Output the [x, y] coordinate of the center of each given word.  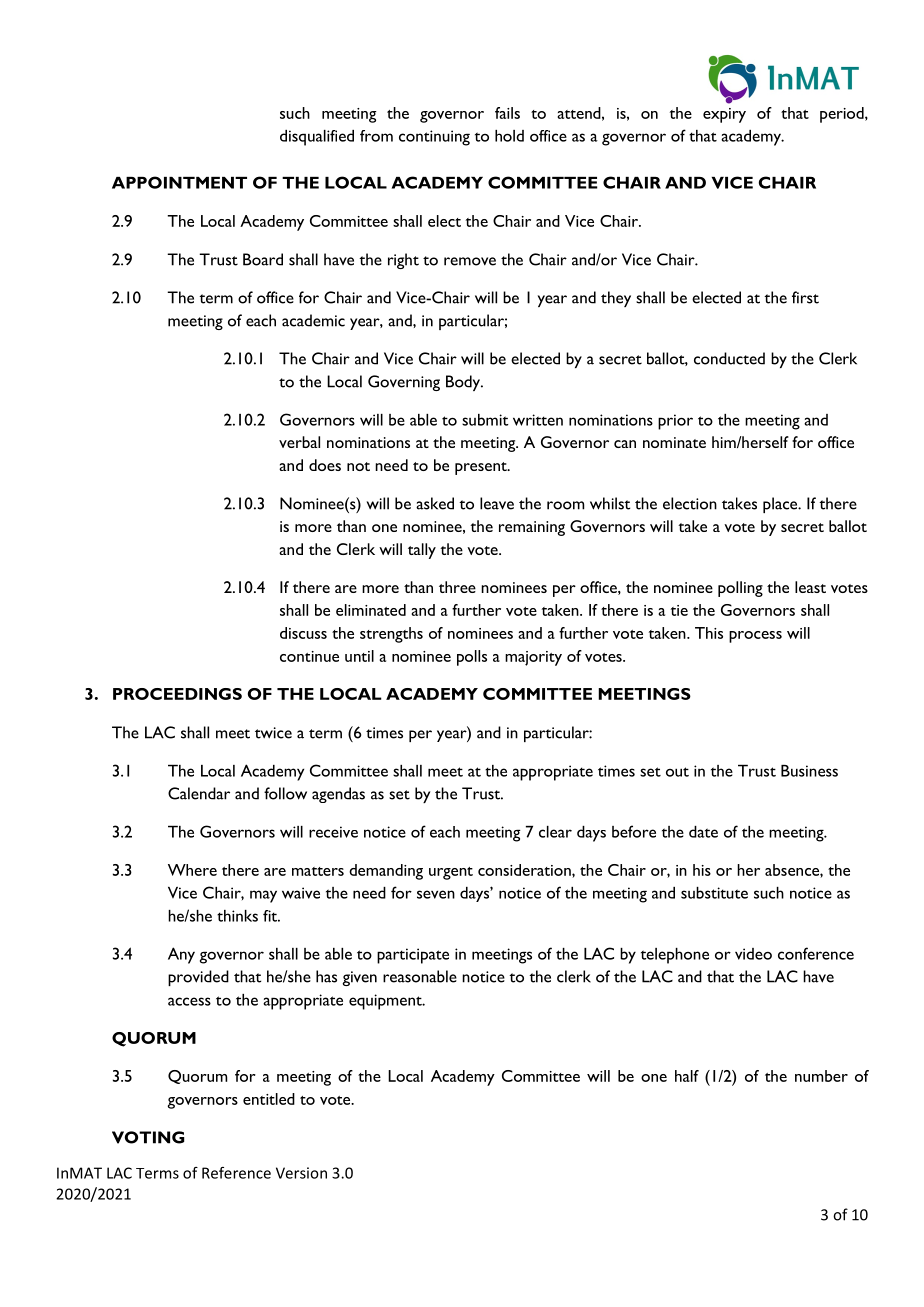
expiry [724, 115]
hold [509, 136]
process [755, 637]
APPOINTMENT [179, 182]
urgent [451, 873]
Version [301, 1173]
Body [464, 383]
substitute [714, 893]
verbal [299, 442]
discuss [303, 633]
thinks [237, 916]
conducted [729, 358]
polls [472, 658]
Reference [236, 1173]
